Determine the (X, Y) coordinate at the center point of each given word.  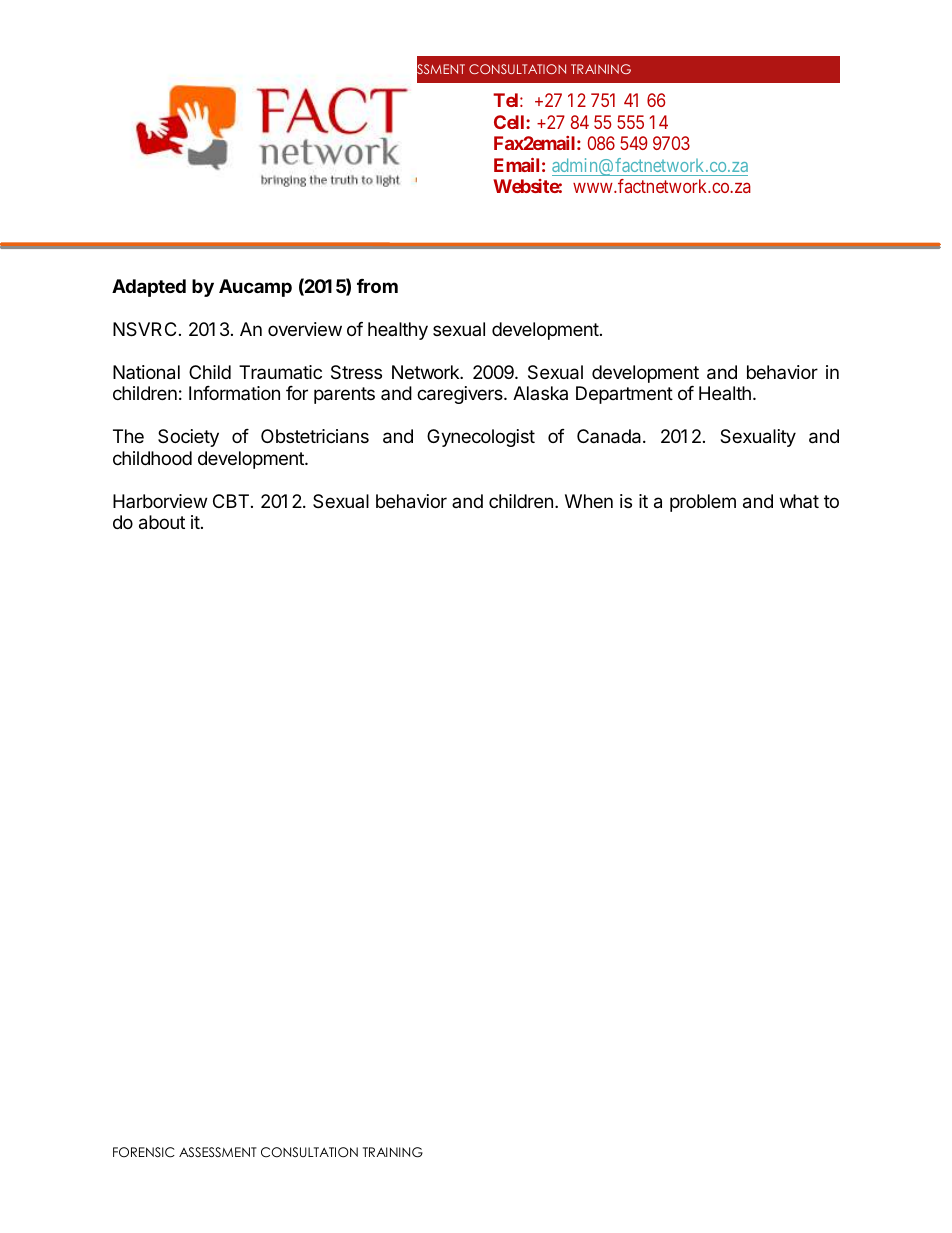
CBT (231, 501)
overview (305, 329)
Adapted (149, 288)
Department (624, 395)
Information (234, 393)
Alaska (540, 393)
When (589, 501)
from (377, 286)
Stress (356, 372)
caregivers (461, 395)
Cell (510, 122)
